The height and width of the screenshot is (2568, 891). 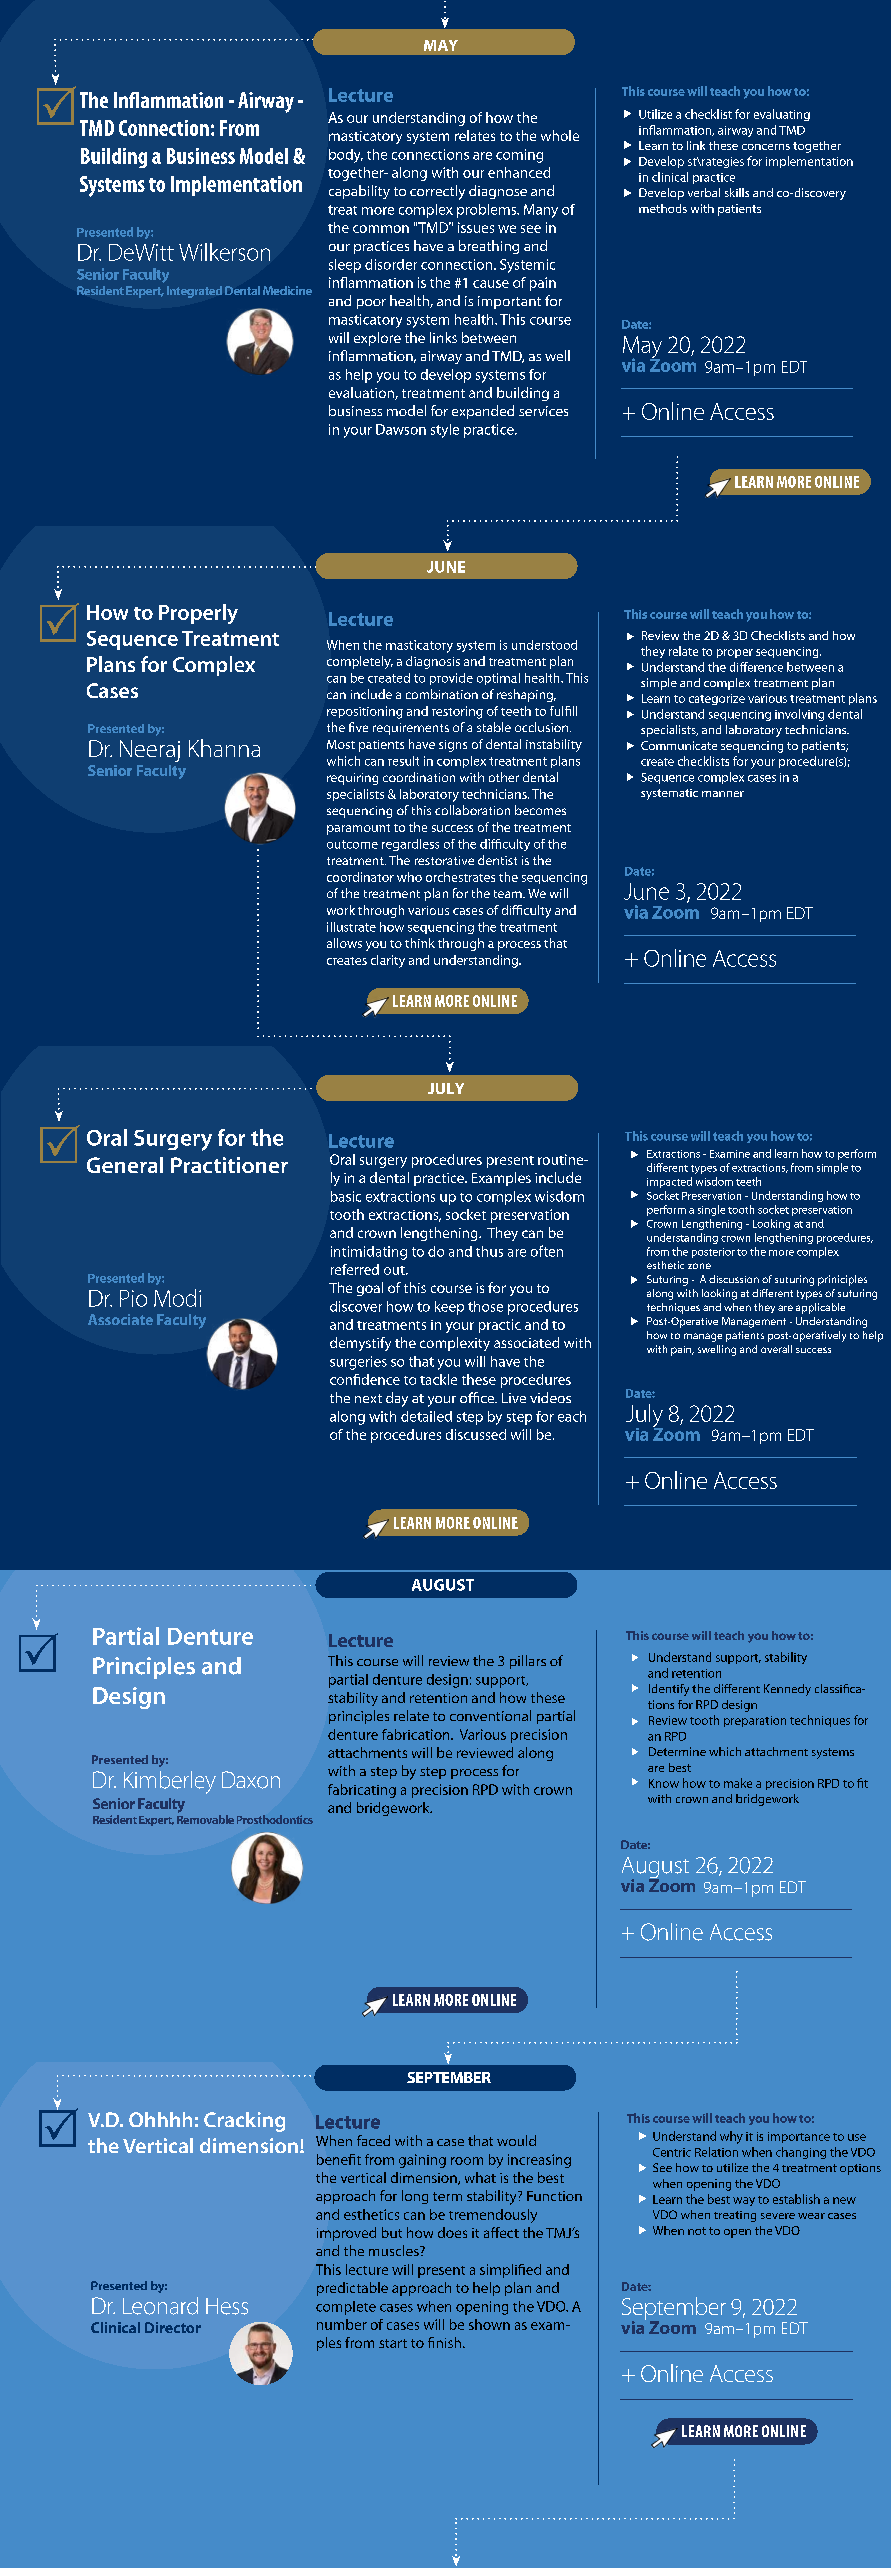 I want to click on diagnose, so click(x=498, y=192).
